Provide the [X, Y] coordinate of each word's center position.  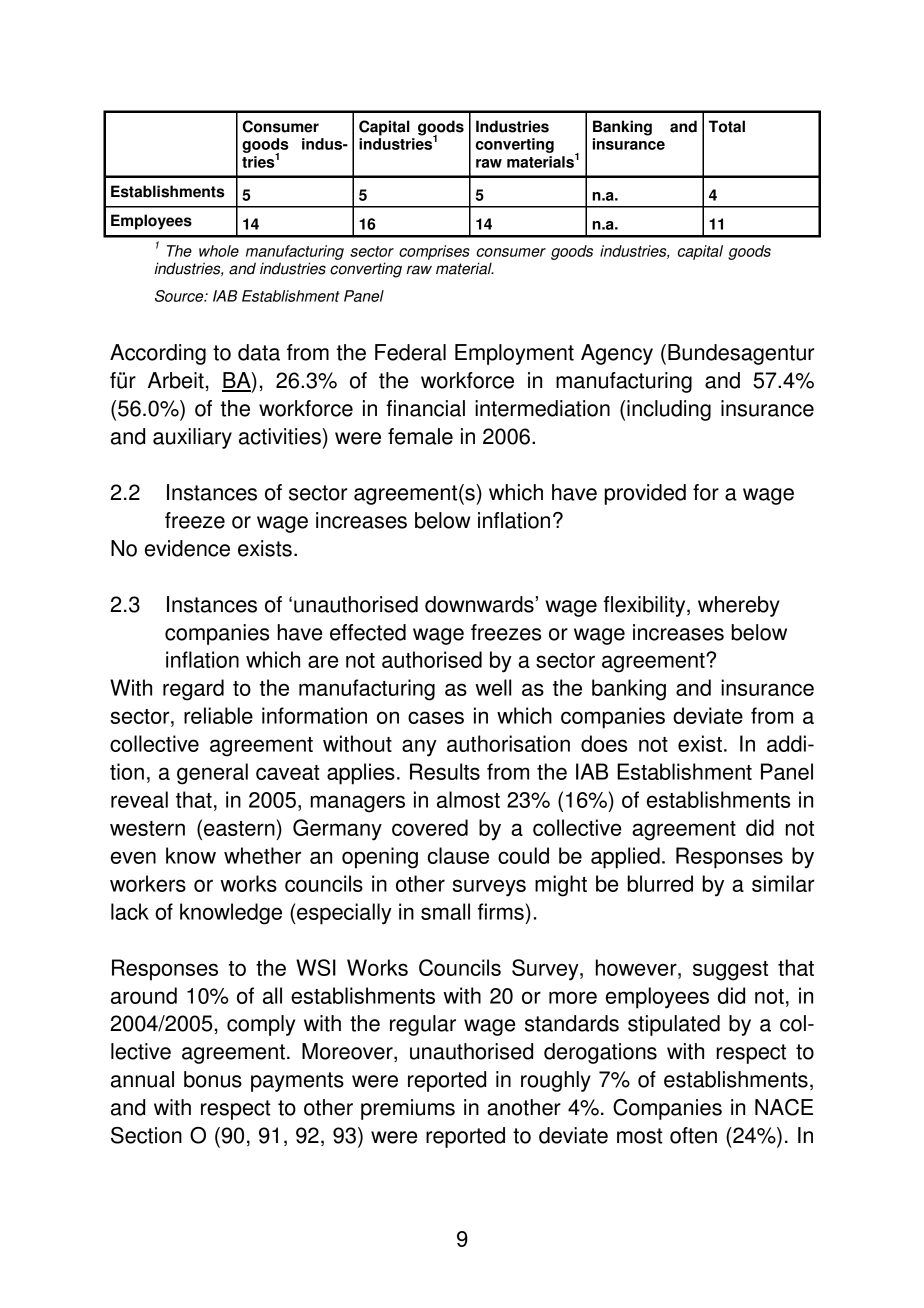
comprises [434, 252]
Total [727, 126]
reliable [218, 715]
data [259, 352]
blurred [660, 883]
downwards [479, 604]
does [604, 743]
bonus [213, 1079]
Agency [617, 354]
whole [219, 251]
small [445, 911]
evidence [187, 548]
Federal [410, 352]
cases [436, 717]
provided [645, 494]
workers [148, 883]
